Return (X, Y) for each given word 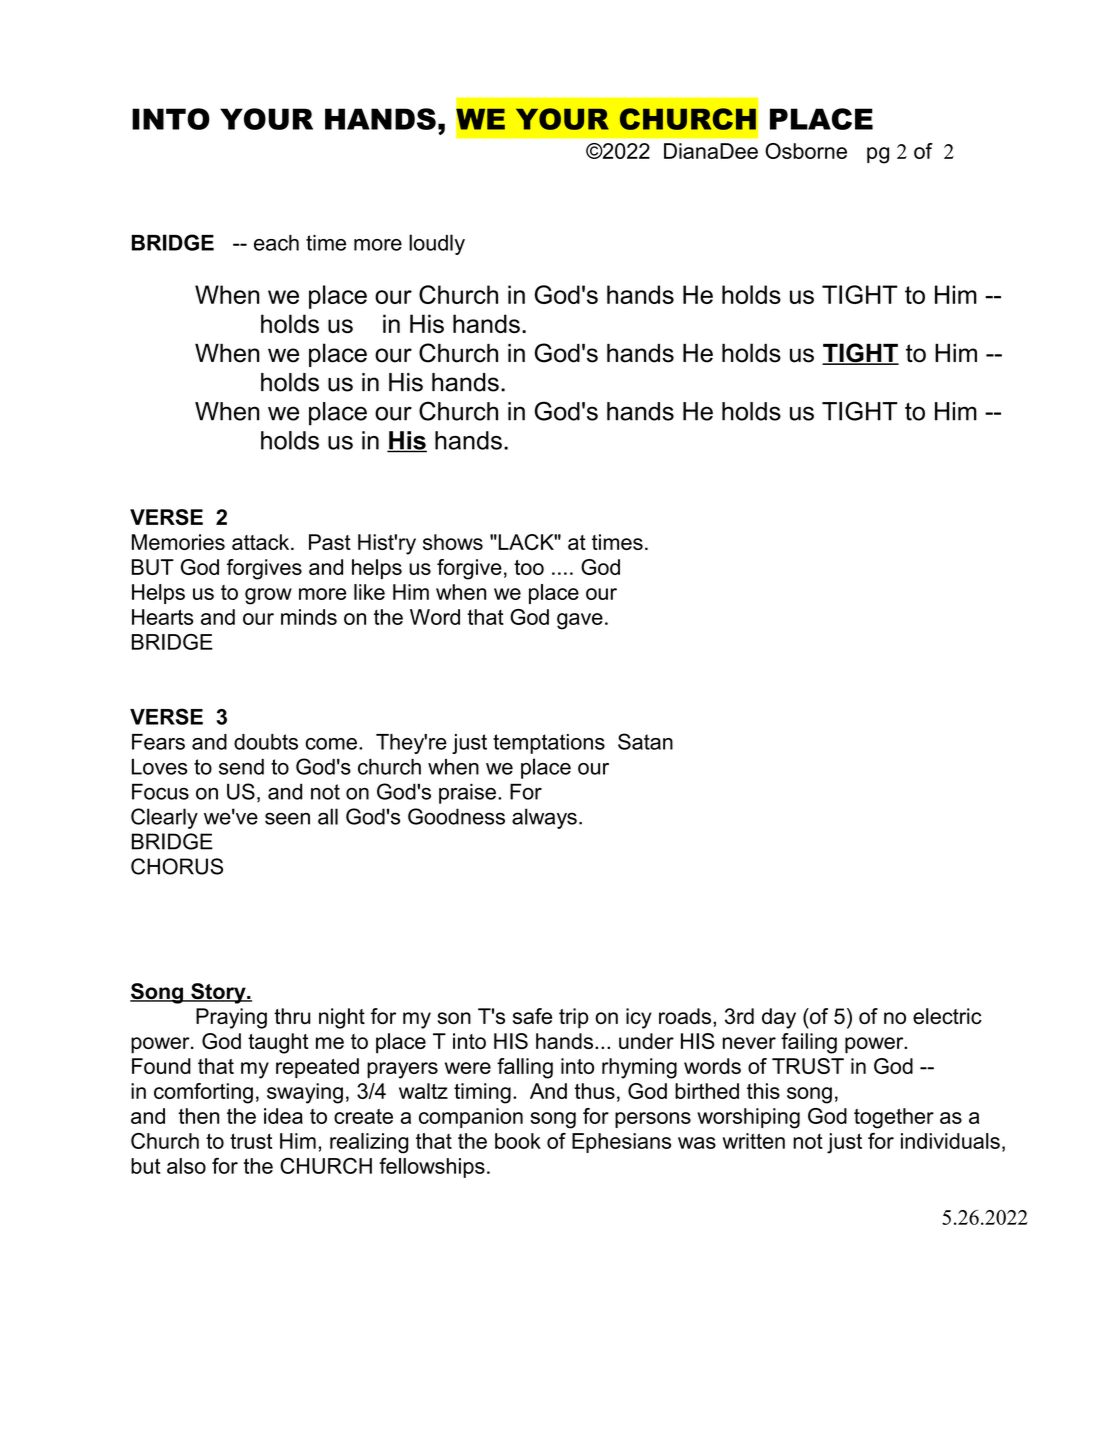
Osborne (806, 151)
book (518, 1141)
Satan (645, 741)
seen (287, 818)
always (544, 818)
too (529, 567)
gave (580, 621)
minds (309, 617)
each (276, 243)
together (894, 1118)
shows (453, 542)
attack (262, 542)
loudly (437, 244)
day (779, 1018)
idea (283, 1116)
